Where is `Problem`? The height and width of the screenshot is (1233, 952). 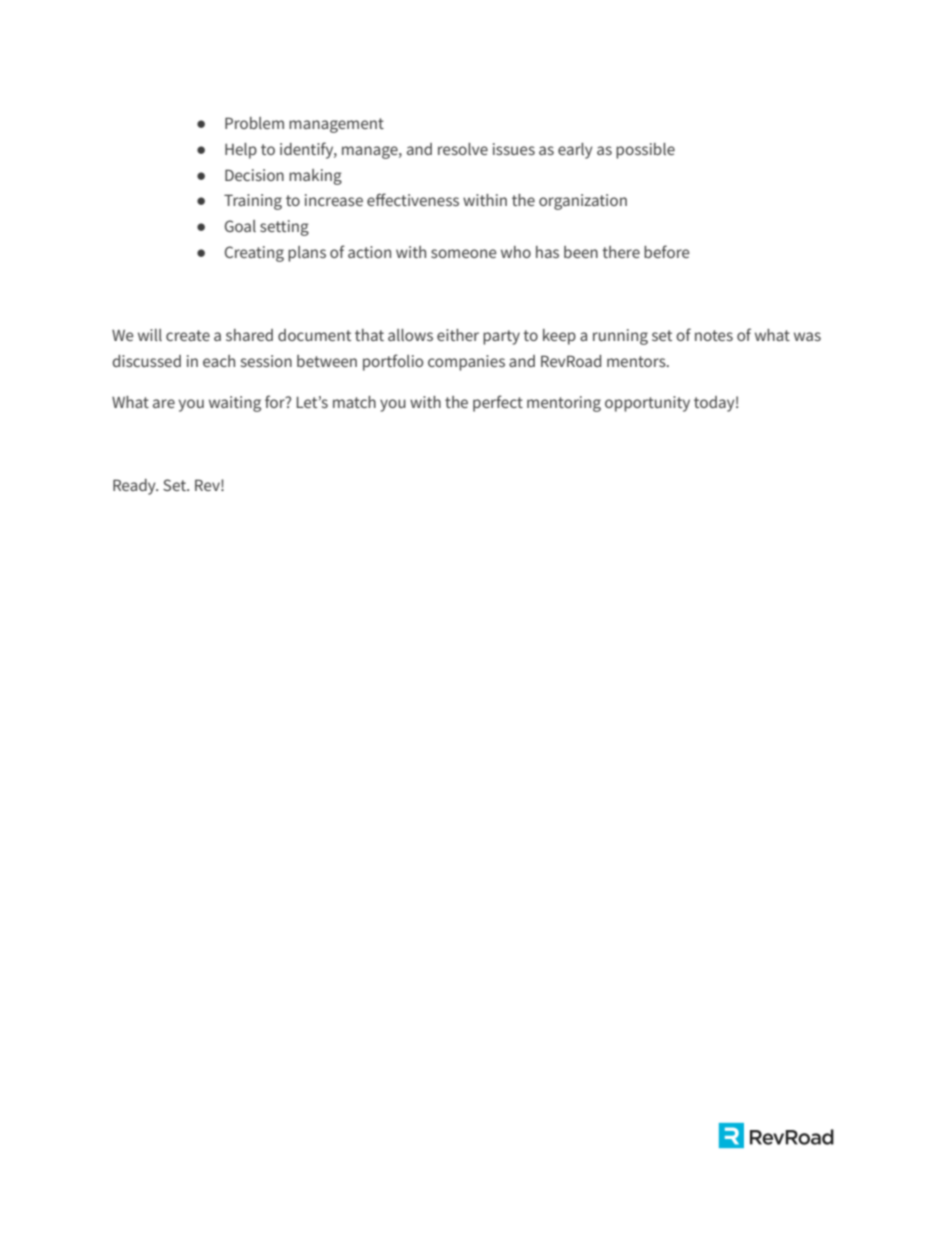
Problem is located at coordinates (254, 123).
